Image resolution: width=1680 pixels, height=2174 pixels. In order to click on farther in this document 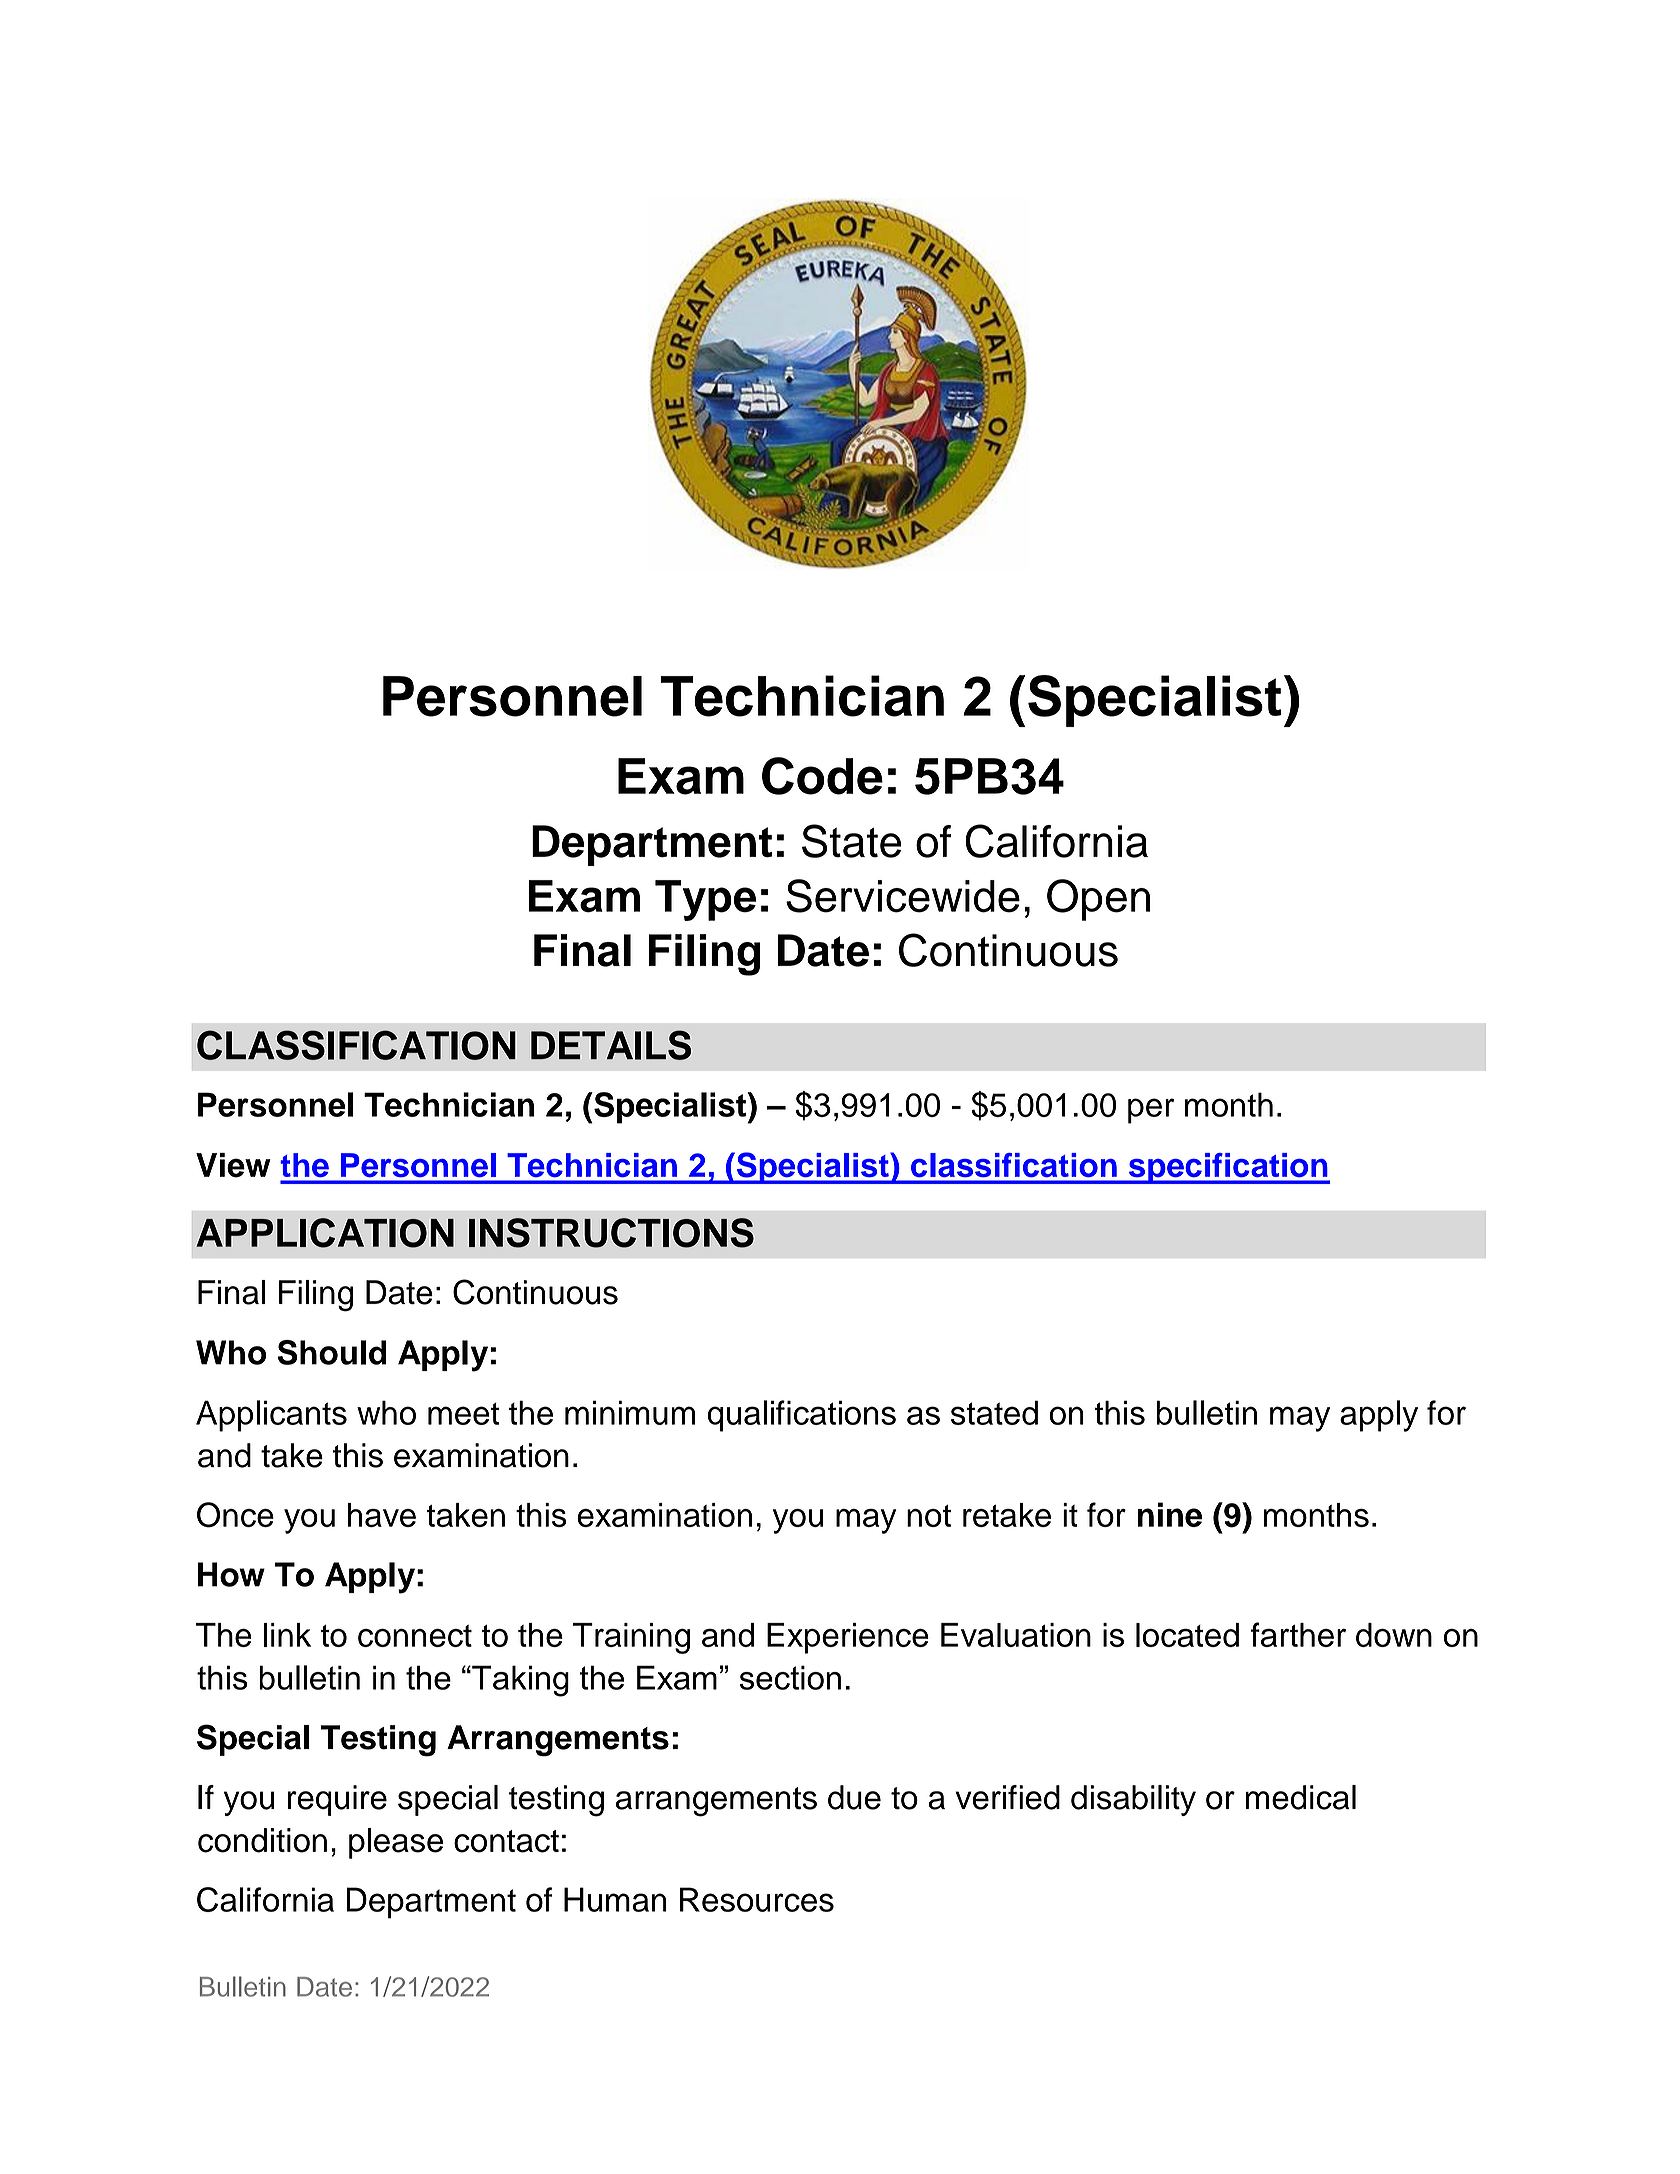, I will do `click(1298, 1634)`.
